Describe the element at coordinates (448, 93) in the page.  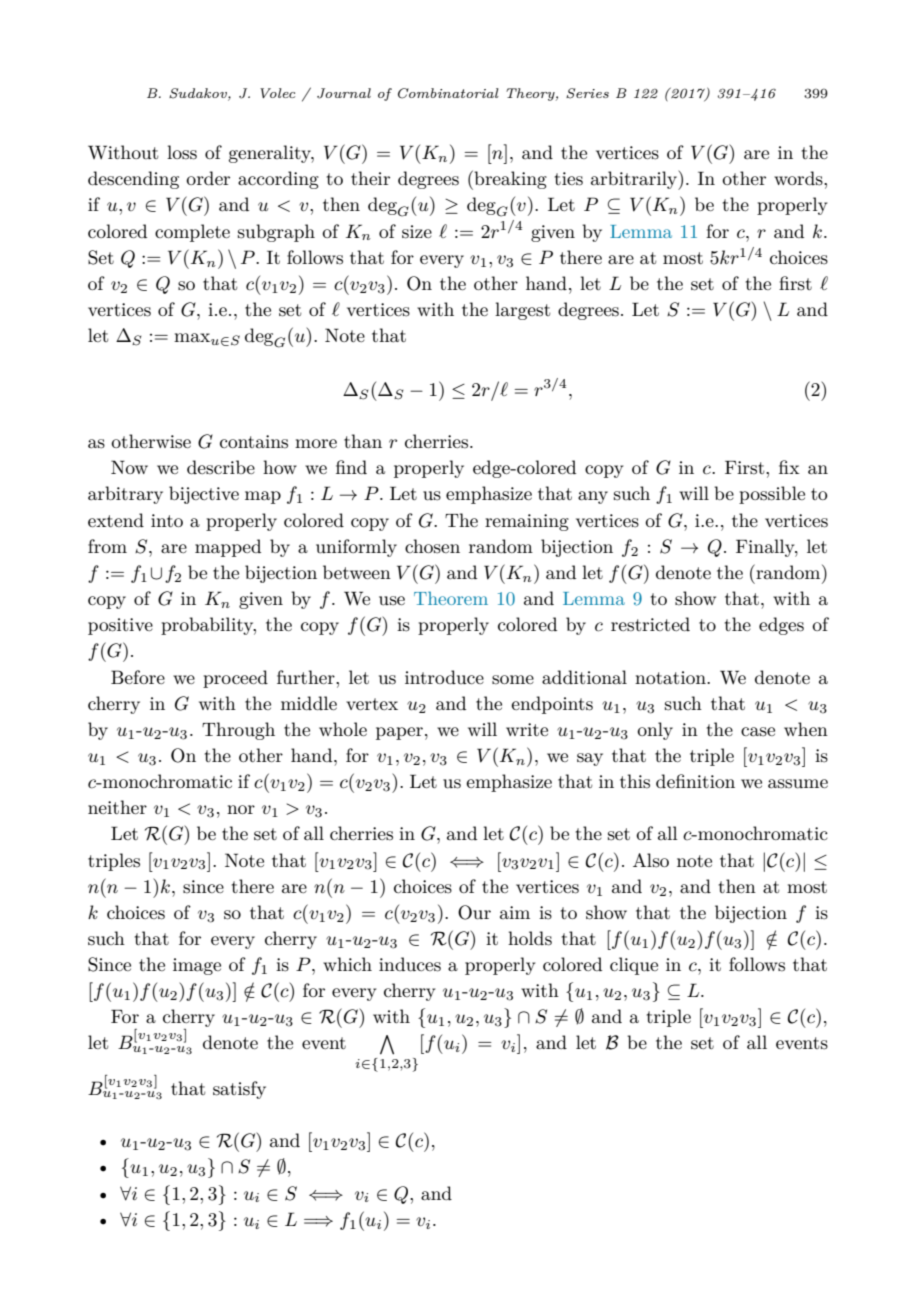
I see `Combinatorial` at that location.
